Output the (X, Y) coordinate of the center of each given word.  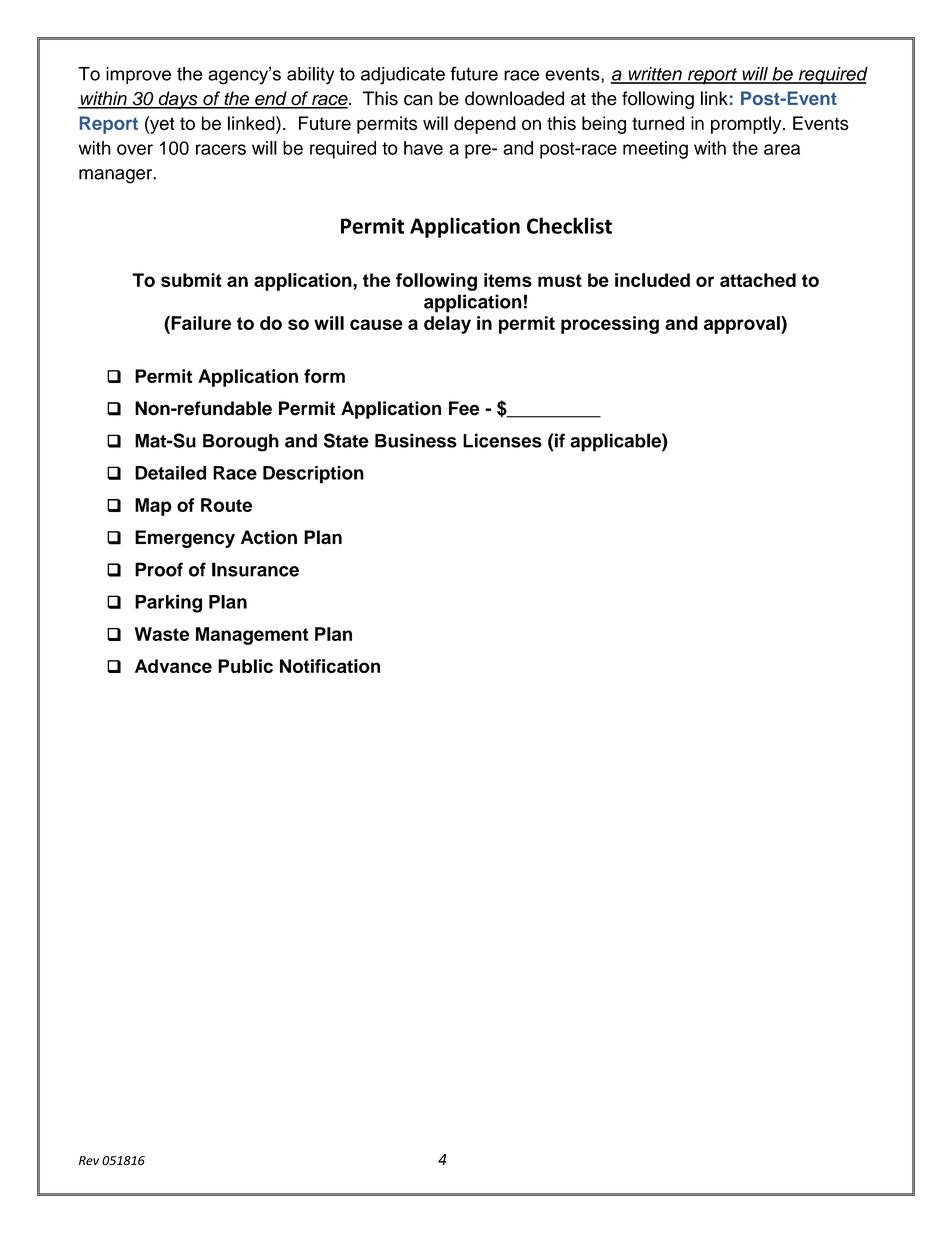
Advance (173, 666)
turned (658, 123)
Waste (162, 634)
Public (245, 666)
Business (416, 440)
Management (252, 636)
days (178, 100)
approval (743, 325)
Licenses (502, 440)
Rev (89, 1160)
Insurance (255, 569)
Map (153, 507)
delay (447, 325)
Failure (200, 323)
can (418, 100)
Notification (330, 666)
